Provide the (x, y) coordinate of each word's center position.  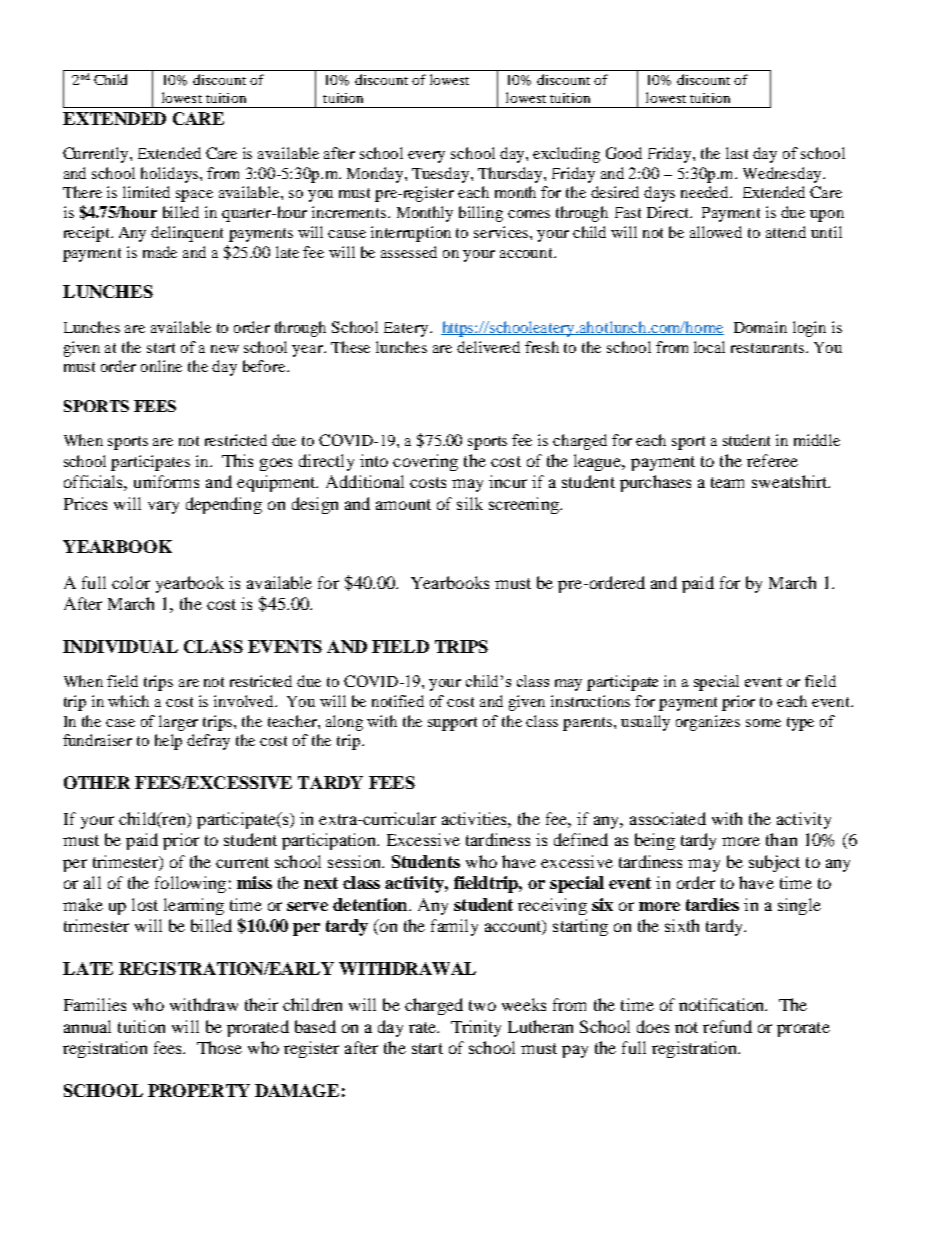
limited (146, 192)
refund (727, 1026)
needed (706, 192)
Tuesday (442, 175)
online (161, 366)
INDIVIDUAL (120, 646)
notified (398, 701)
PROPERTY (199, 1090)
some (763, 723)
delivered (488, 347)
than (781, 839)
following (190, 884)
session (355, 861)
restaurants (769, 348)
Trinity (476, 1028)
